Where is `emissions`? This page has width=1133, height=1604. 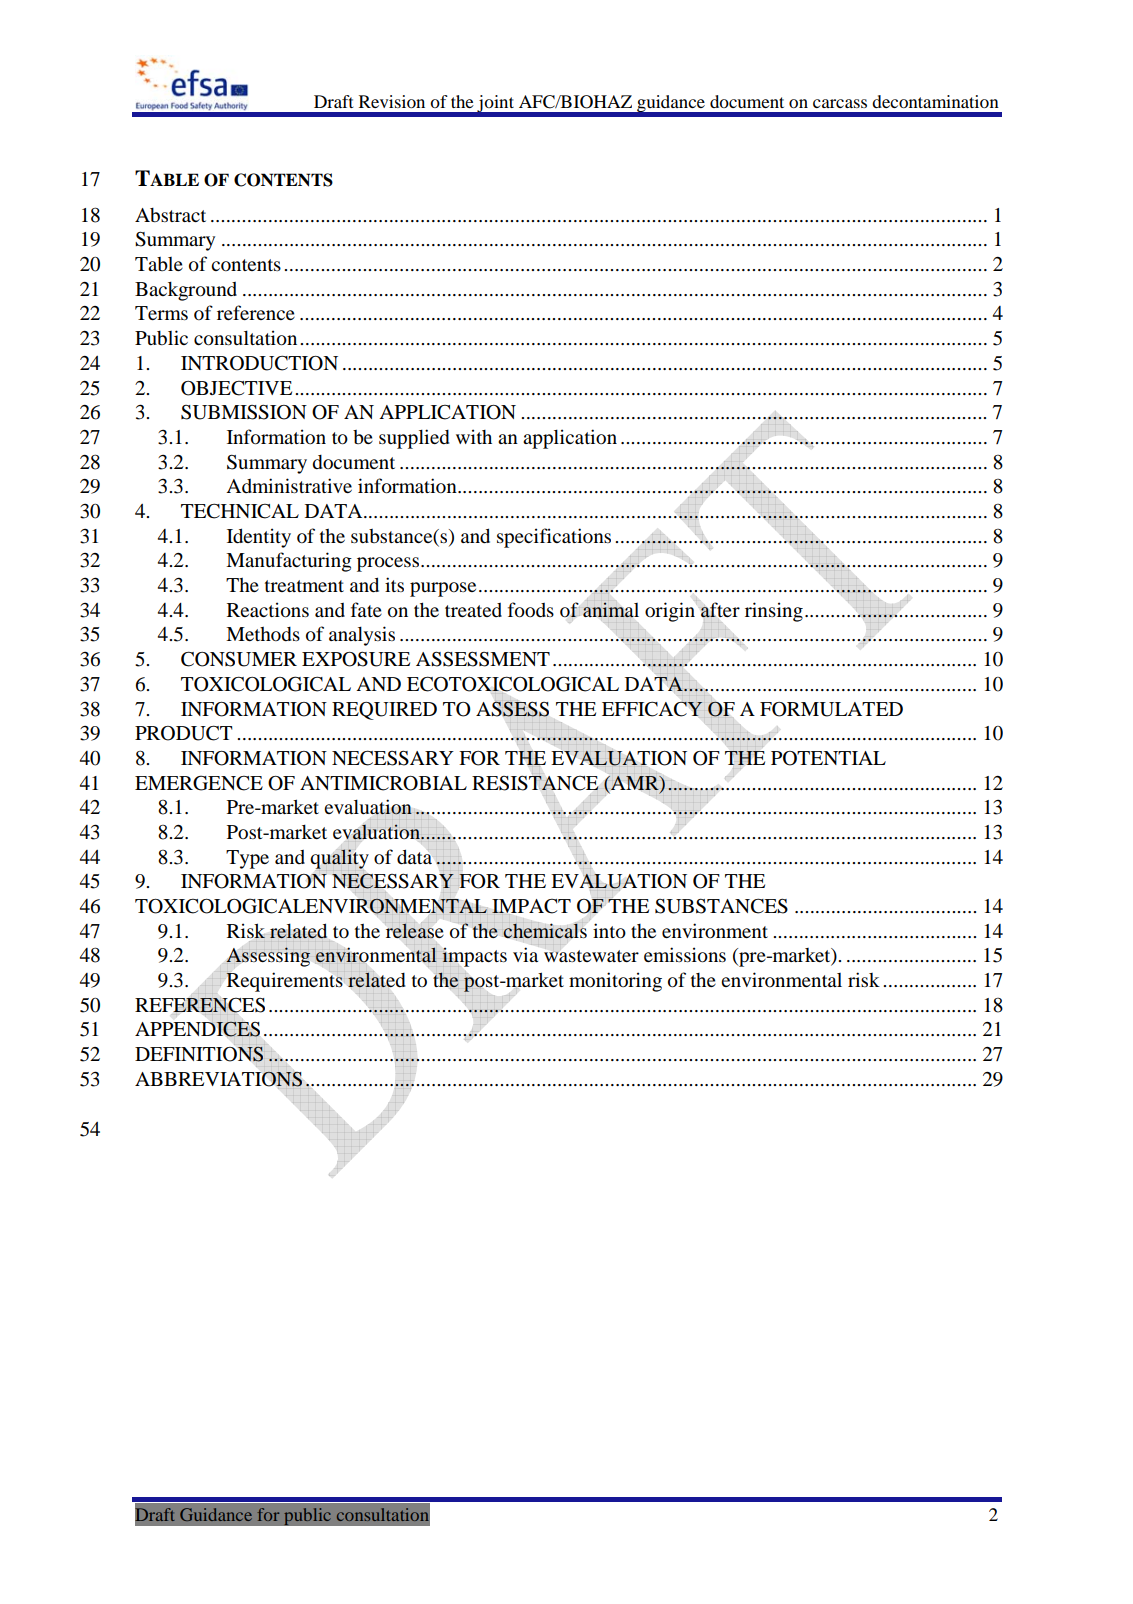 emissions is located at coordinates (685, 955).
